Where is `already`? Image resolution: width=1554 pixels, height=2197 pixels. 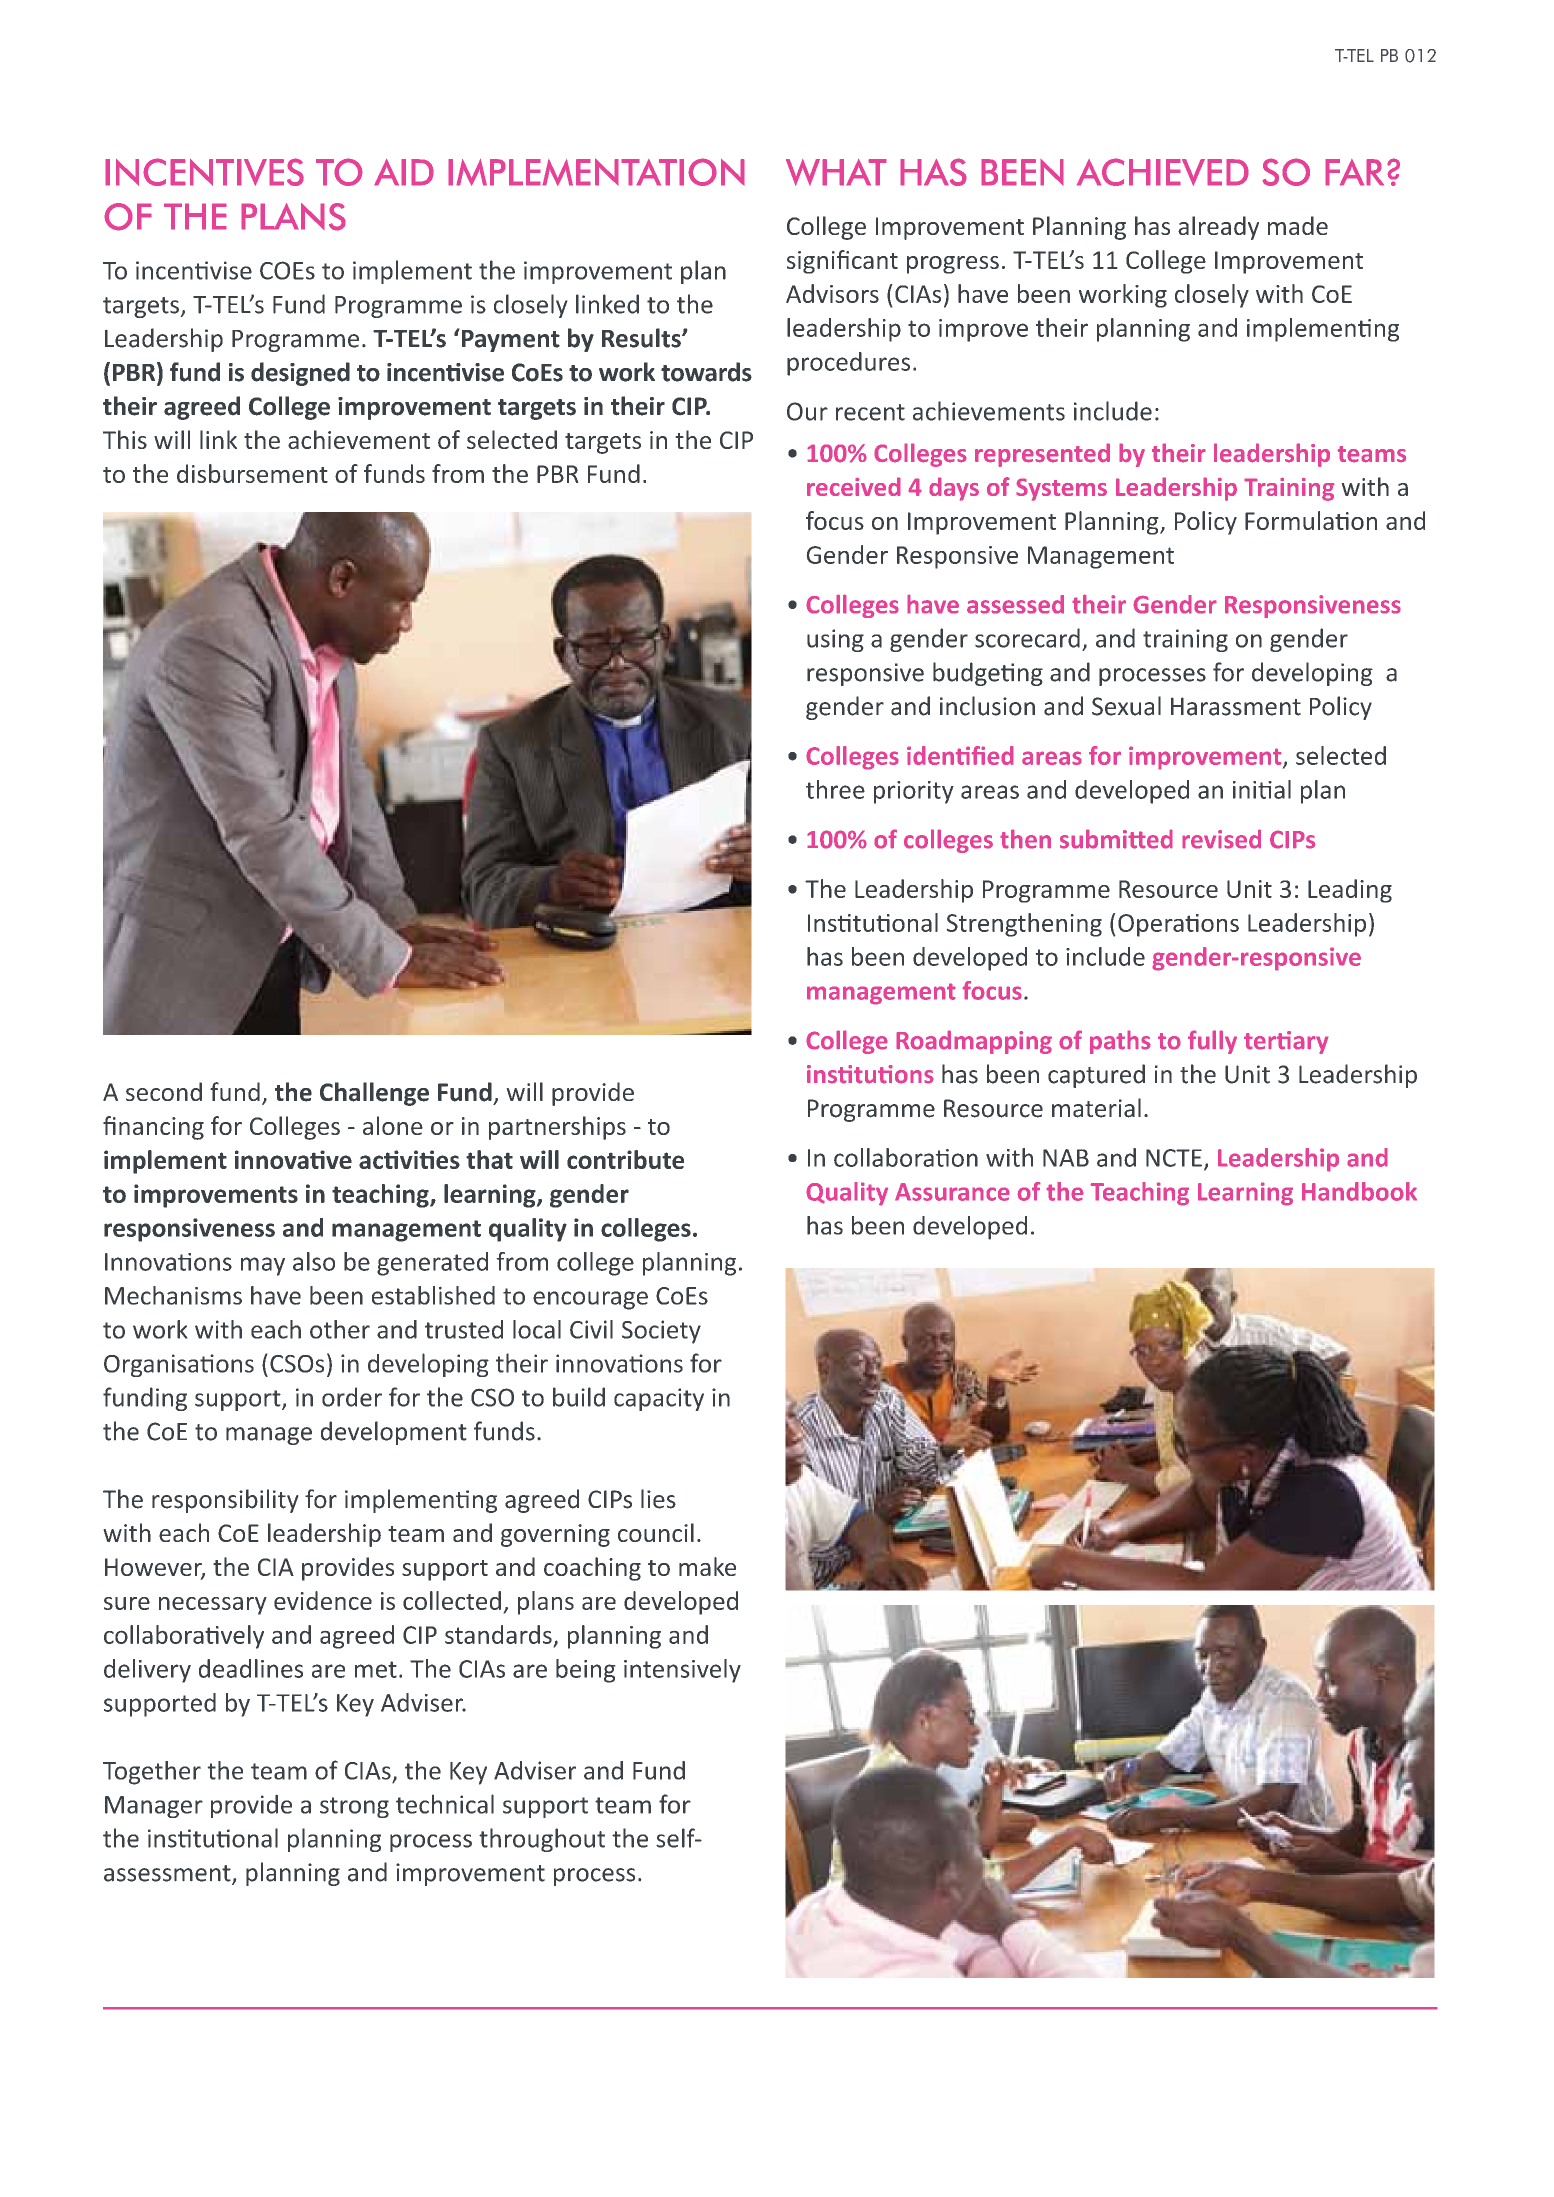 already is located at coordinates (1218, 228).
